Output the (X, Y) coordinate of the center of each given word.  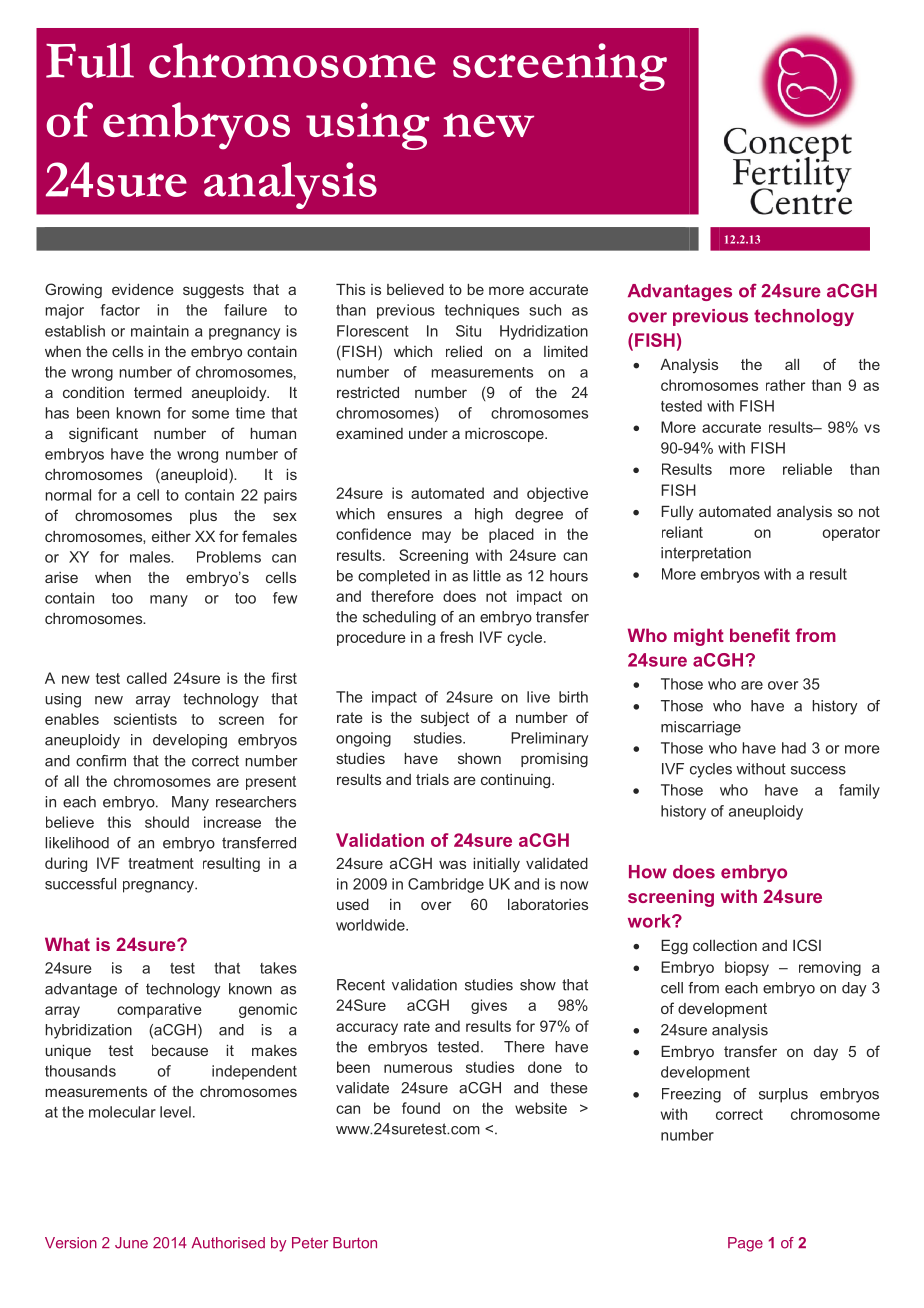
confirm (101, 761)
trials (432, 779)
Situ (468, 331)
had (794, 748)
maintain (160, 331)
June (131, 1243)
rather (785, 385)
